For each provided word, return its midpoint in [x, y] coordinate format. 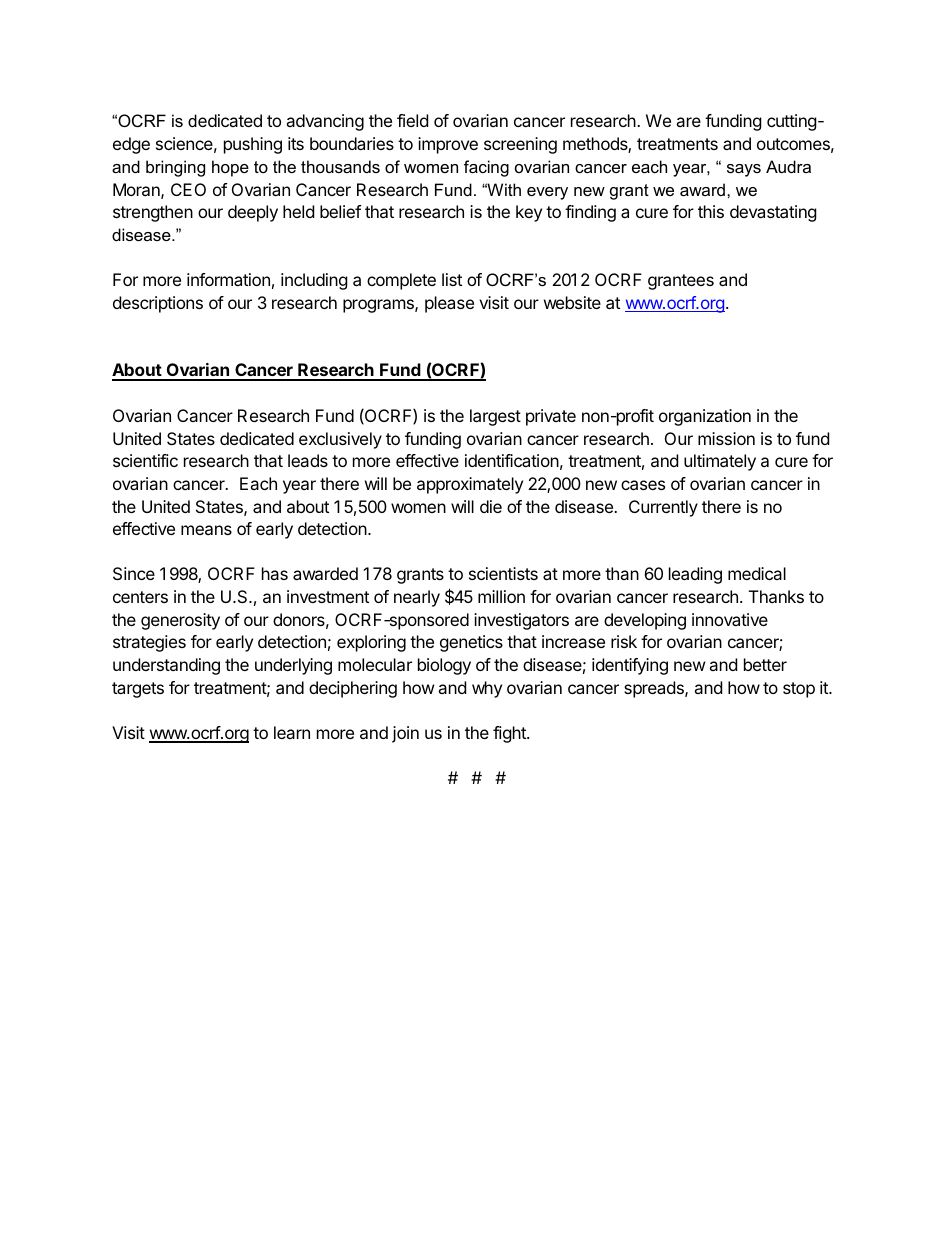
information [228, 279]
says [744, 170]
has [275, 573]
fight [510, 734]
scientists [503, 573]
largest [495, 417]
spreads [655, 689]
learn [292, 732]
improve [448, 145]
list [452, 279]
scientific [145, 460]
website [572, 302]
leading [695, 575]
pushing [253, 145]
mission [726, 438]
